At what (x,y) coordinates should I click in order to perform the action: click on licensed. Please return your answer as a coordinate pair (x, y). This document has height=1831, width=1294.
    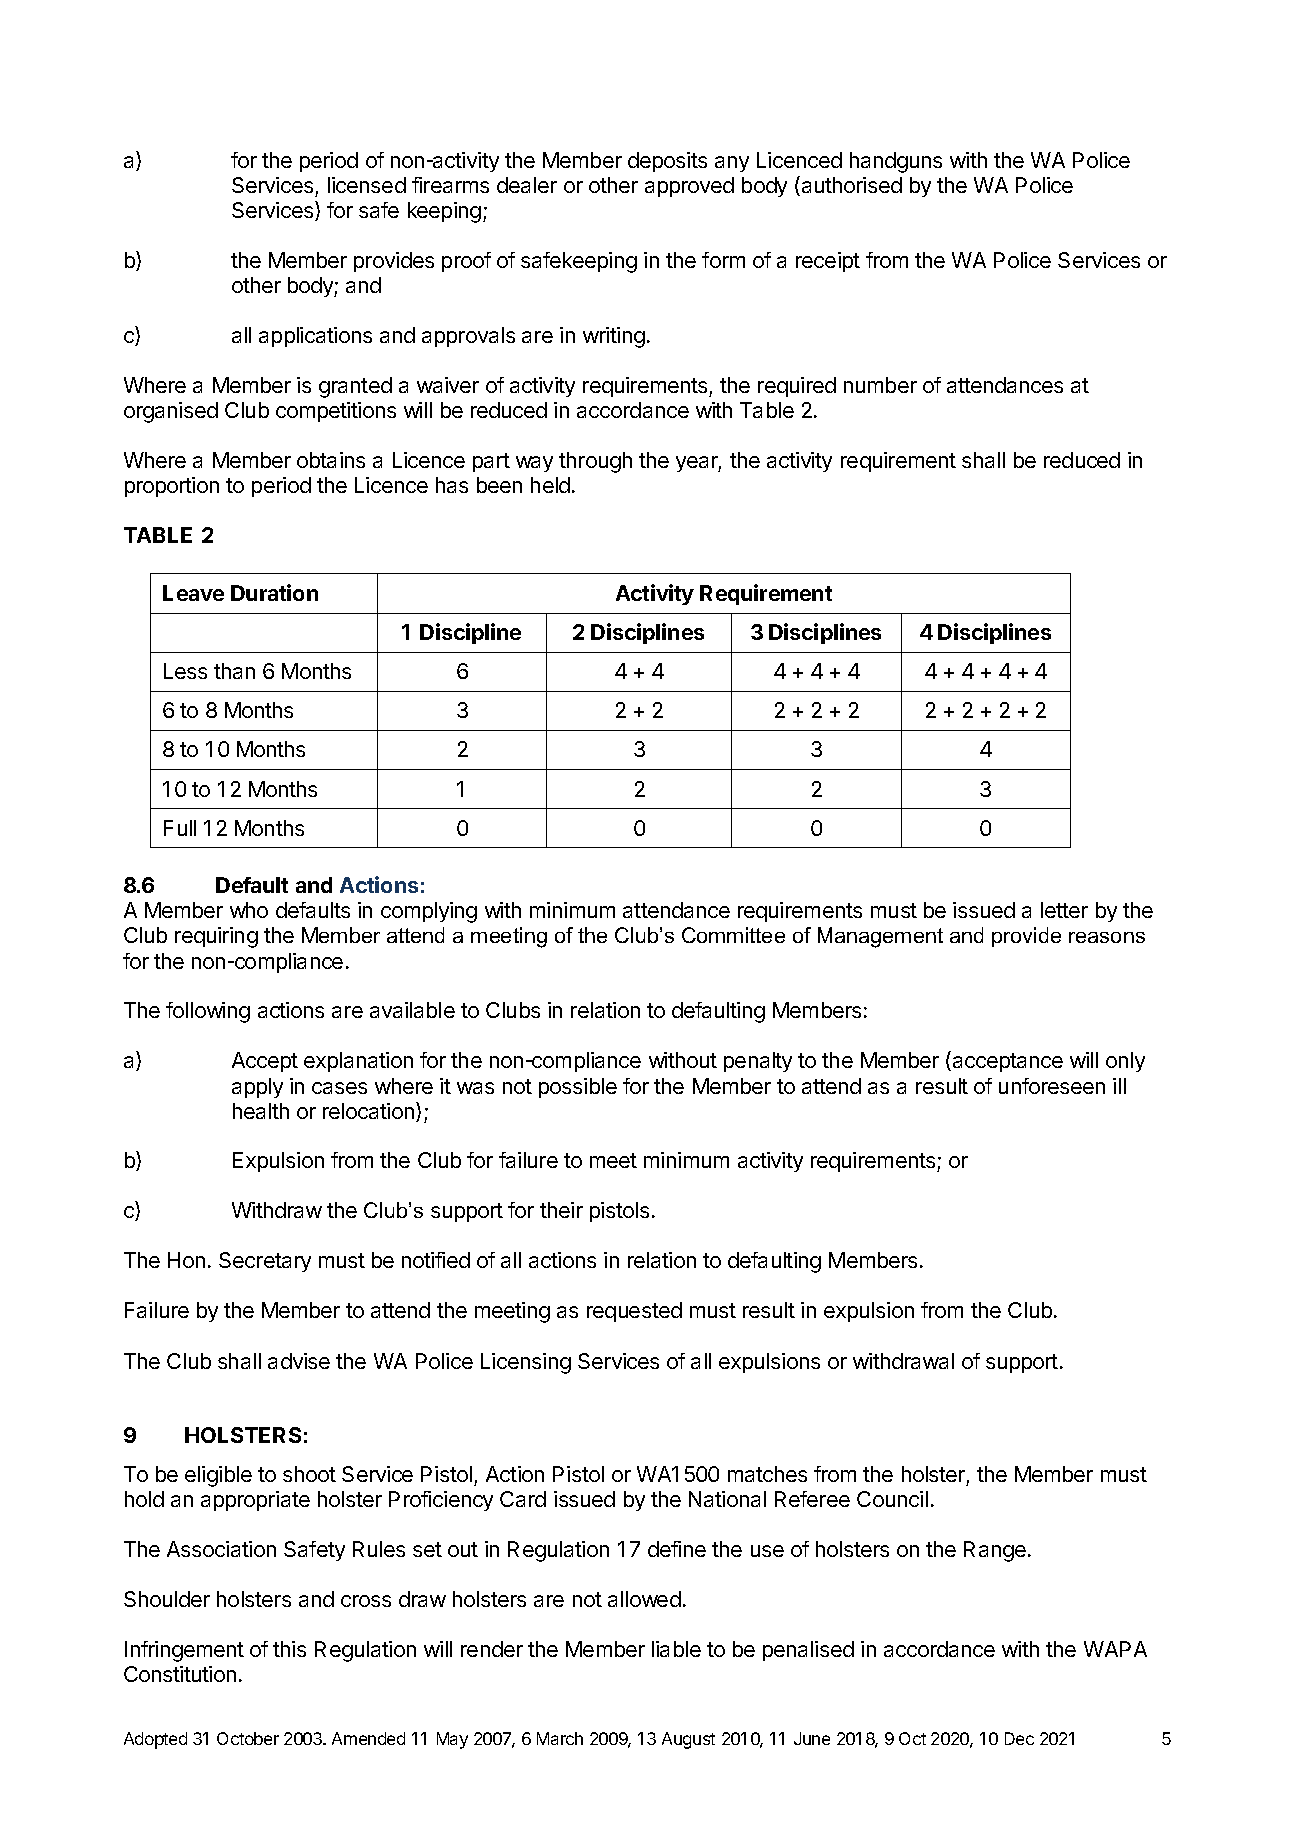
    Looking at the image, I should click on (367, 185).
